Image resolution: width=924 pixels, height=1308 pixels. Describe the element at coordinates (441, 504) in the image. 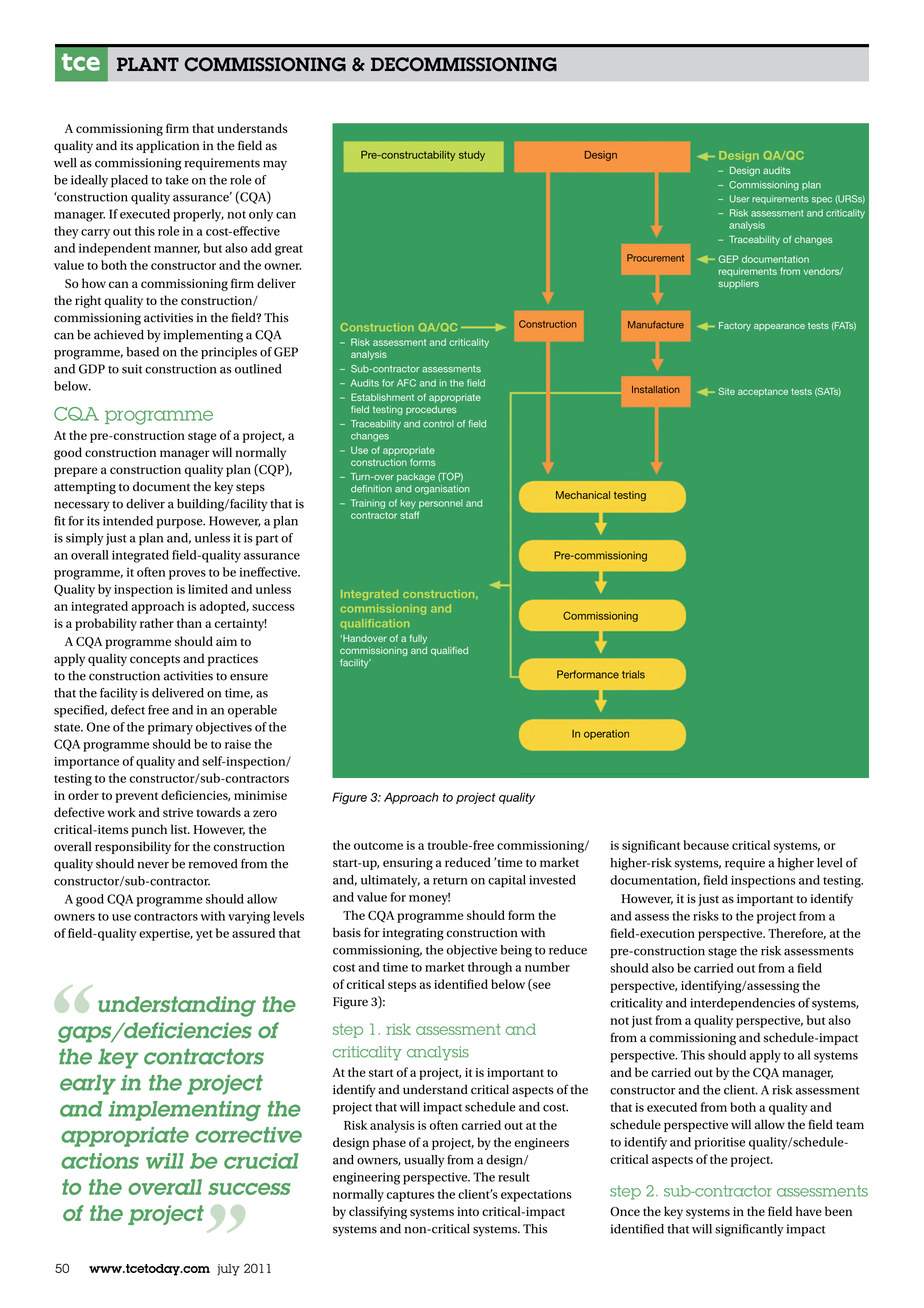

I see `personnel` at that location.
